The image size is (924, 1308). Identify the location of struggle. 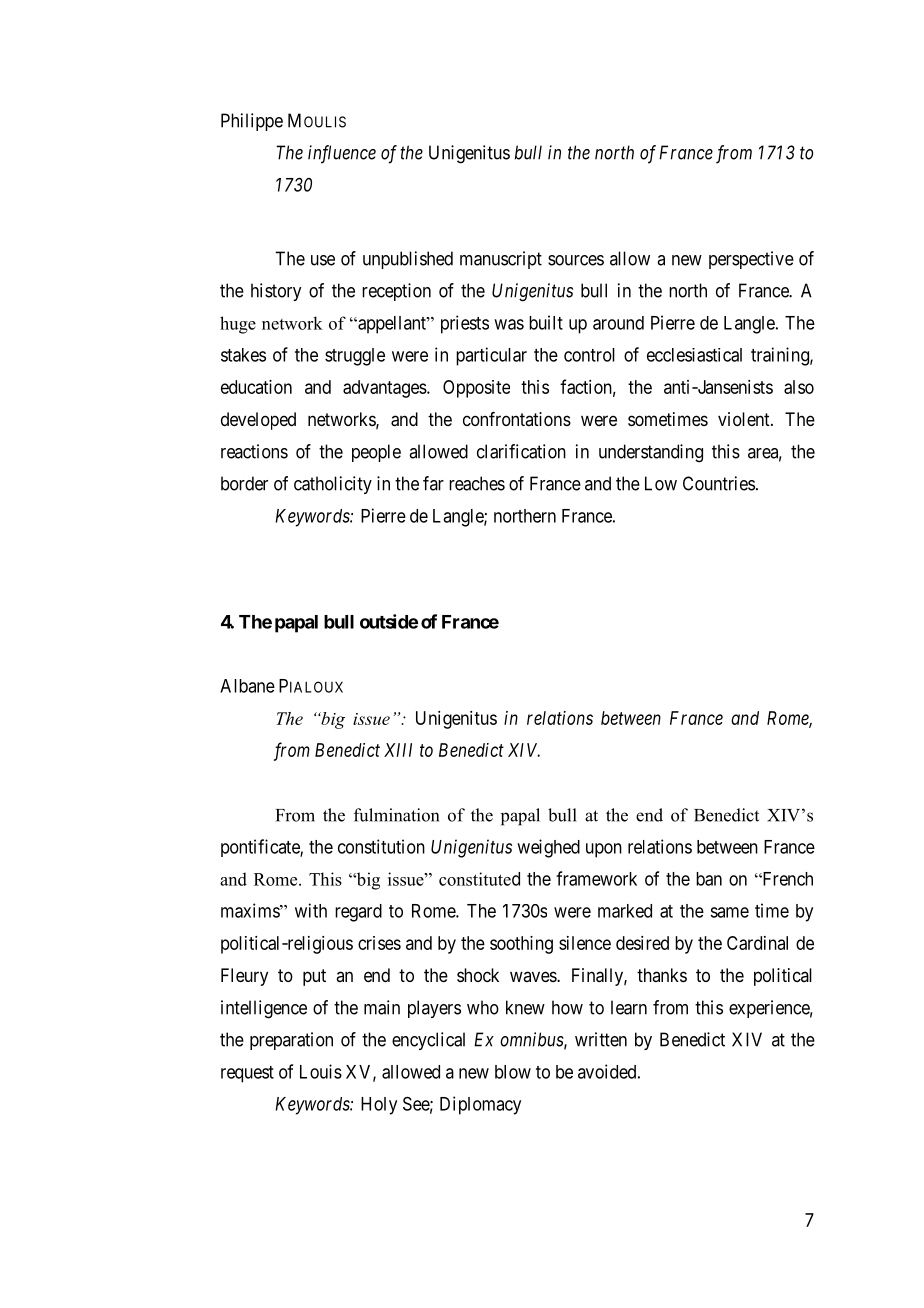
(355, 357).
